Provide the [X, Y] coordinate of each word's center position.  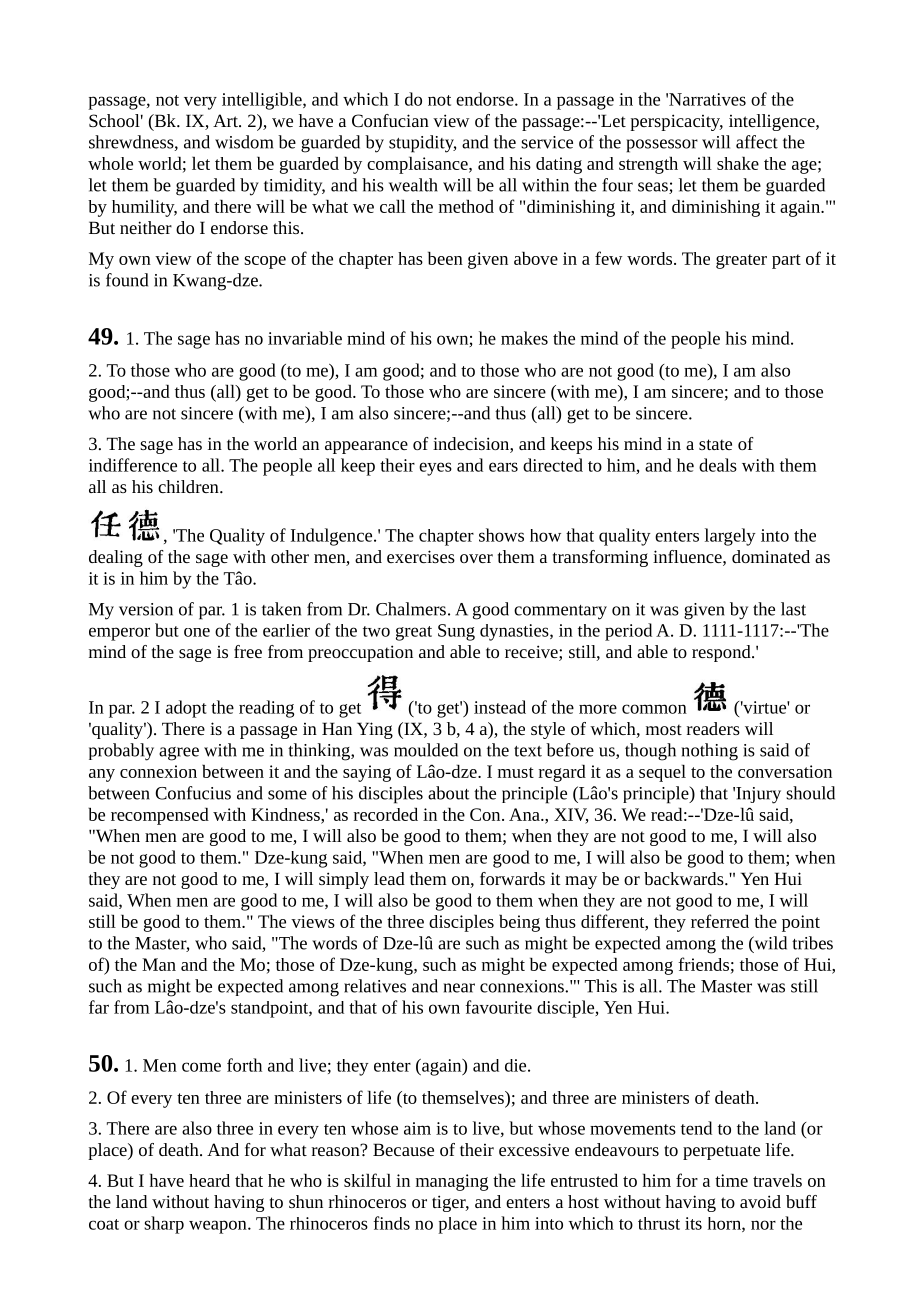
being [519, 923]
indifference [133, 465]
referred [720, 921]
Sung [456, 632]
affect [757, 142]
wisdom [244, 142]
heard [209, 1180]
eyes [435, 469]
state [715, 444]
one [197, 632]
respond [722, 653]
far [99, 1007]
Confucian [390, 120]
